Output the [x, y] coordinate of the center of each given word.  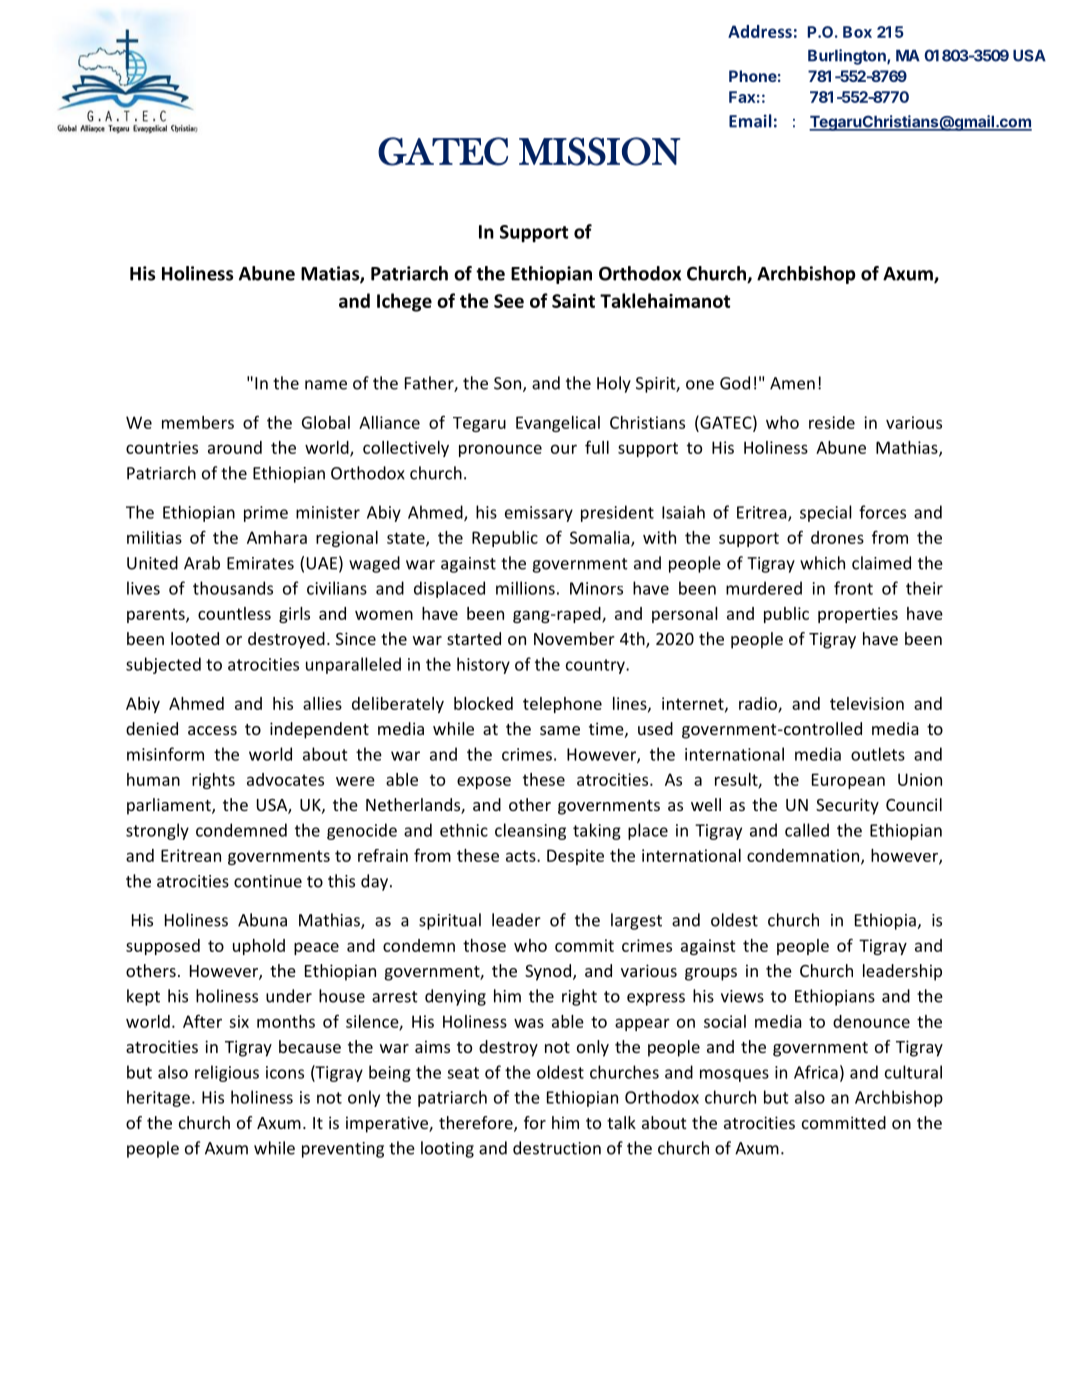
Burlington [848, 57]
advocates [285, 779]
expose [484, 782]
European [848, 781]
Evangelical [558, 424]
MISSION [599, 151]
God [735, 383]
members [198, 422]
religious [227, 1073]
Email [750, 121]
